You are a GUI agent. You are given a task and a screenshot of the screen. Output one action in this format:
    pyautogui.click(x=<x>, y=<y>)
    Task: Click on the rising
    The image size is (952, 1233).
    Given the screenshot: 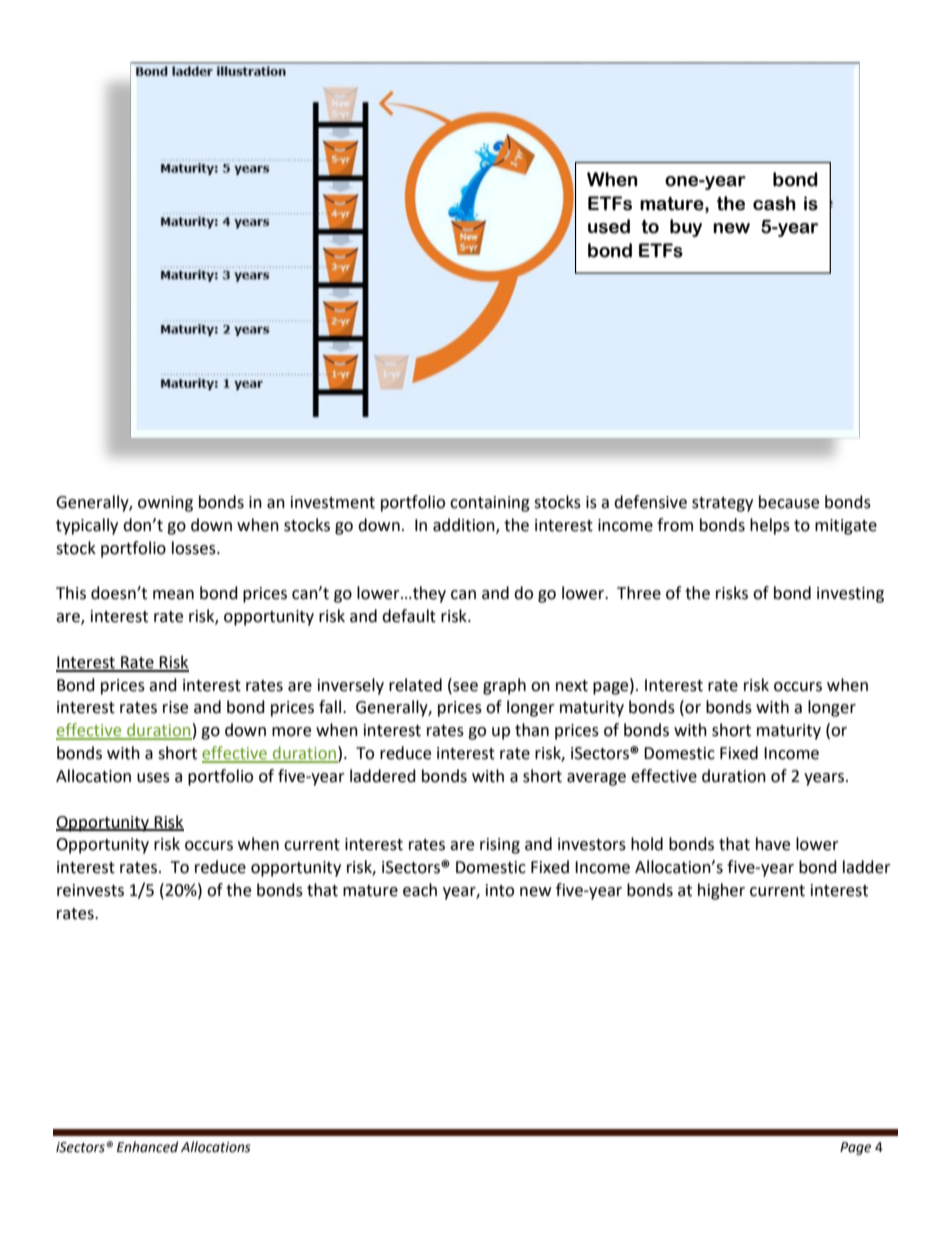 What is the action you would take?
    pyautogui.click(x=500, y=846)
